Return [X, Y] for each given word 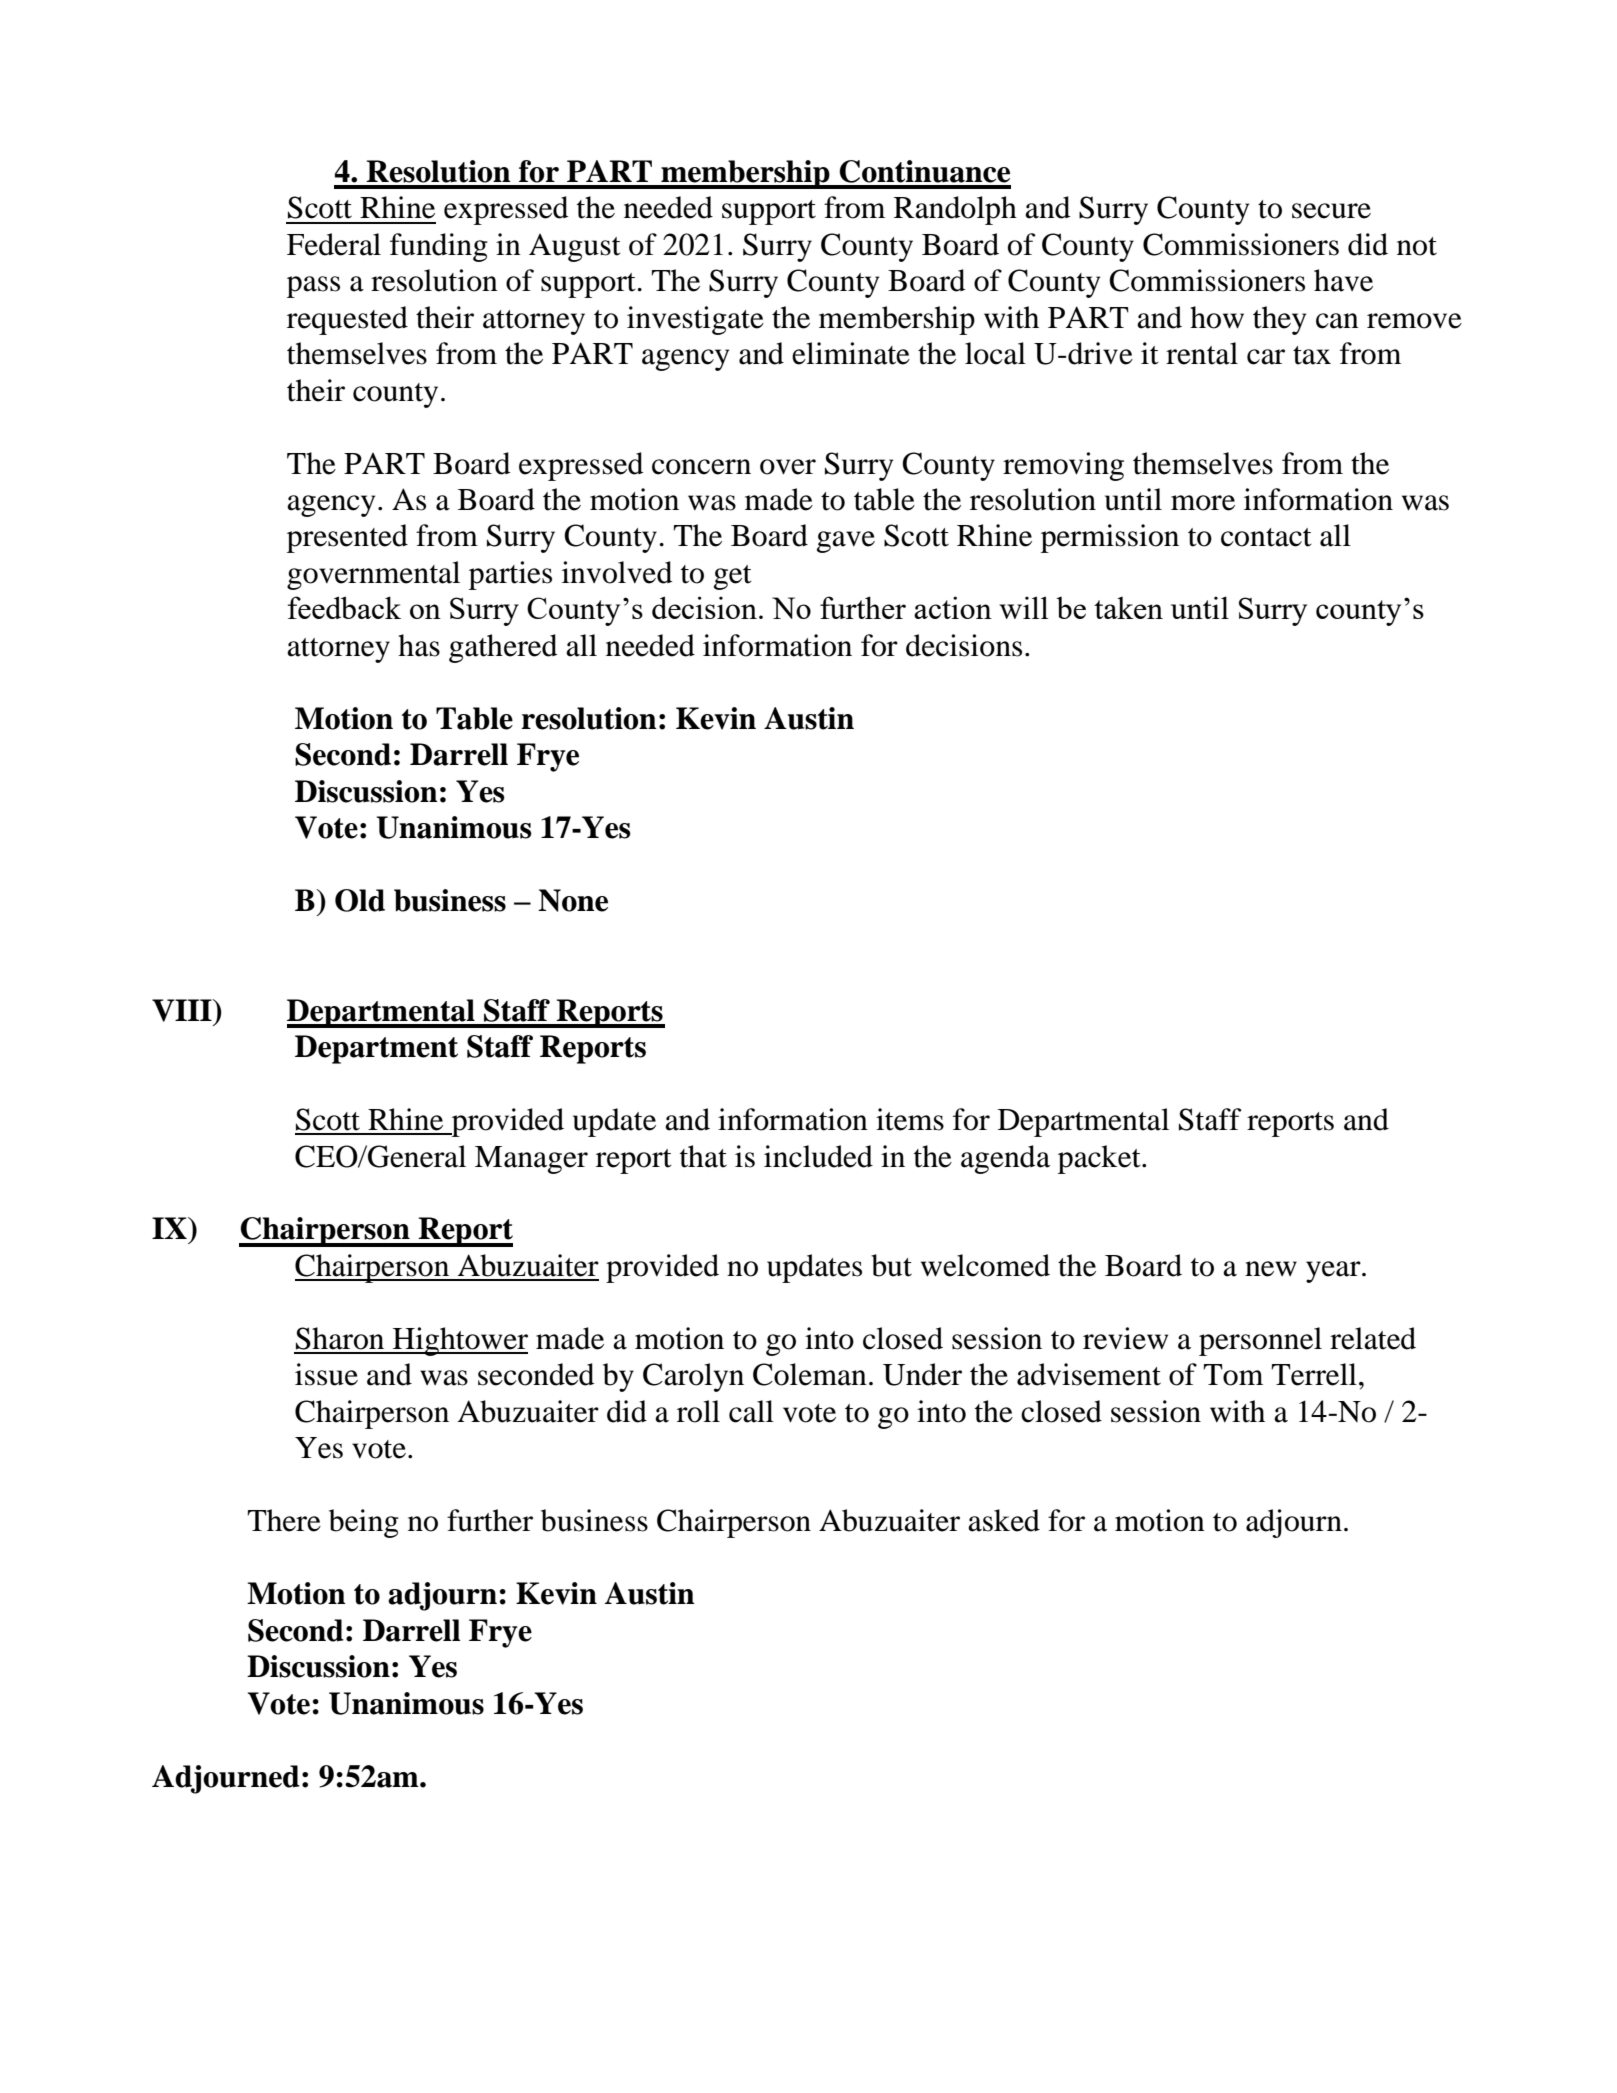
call [751, 1411]
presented [347, 538]
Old [360, 900]
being [364, 1523]
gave [846, 542]
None [573, 900]
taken [1128, 608]
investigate [695, 320]
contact [1266, 537]
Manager [531, 1160]
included [818, 1156]
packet [1100, 1159]
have [1343, 280]
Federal [334, 244]
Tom [1233, 1375]
